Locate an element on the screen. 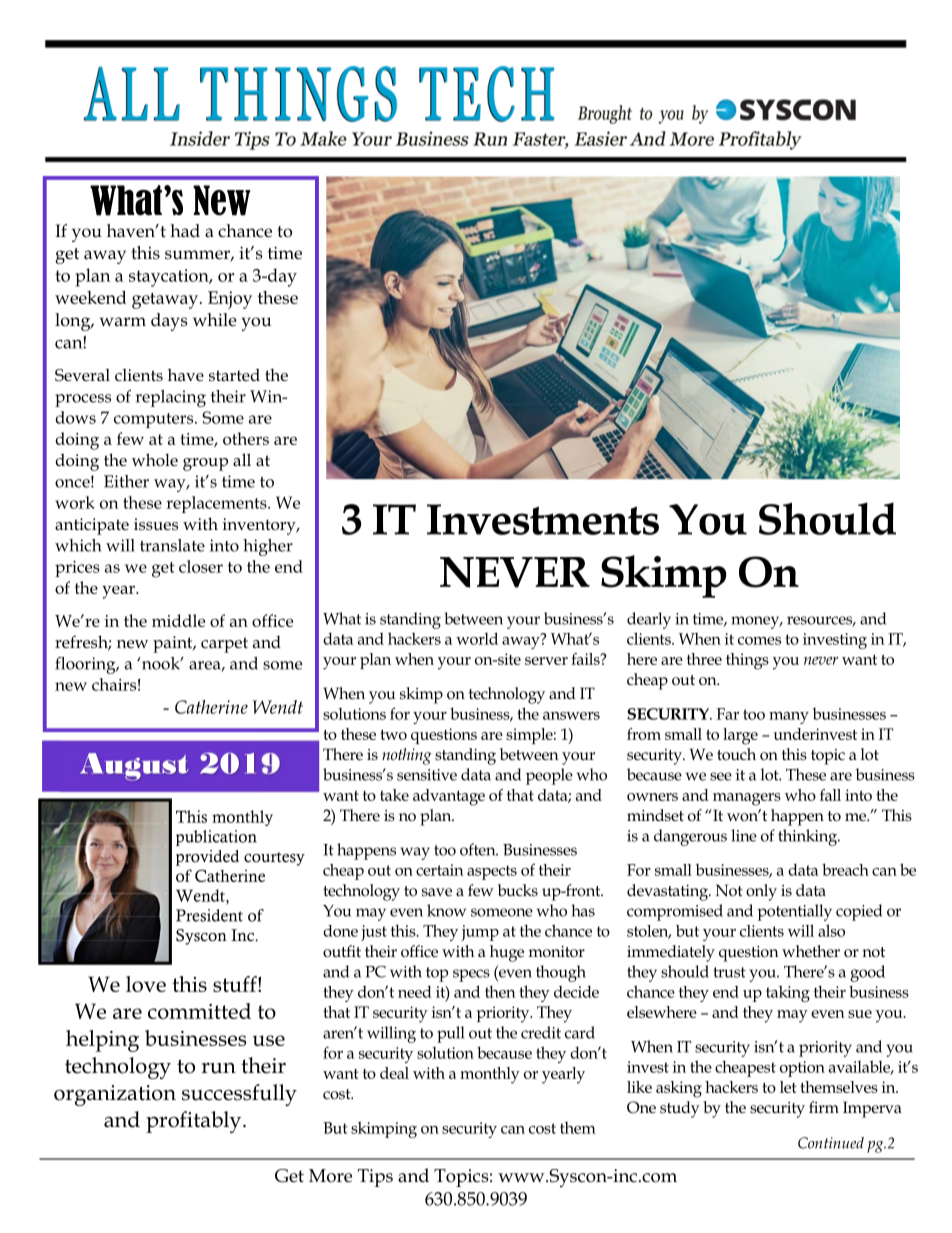 This screenshot has height=1233, width=952. world is located at coordinates (477, 638).
